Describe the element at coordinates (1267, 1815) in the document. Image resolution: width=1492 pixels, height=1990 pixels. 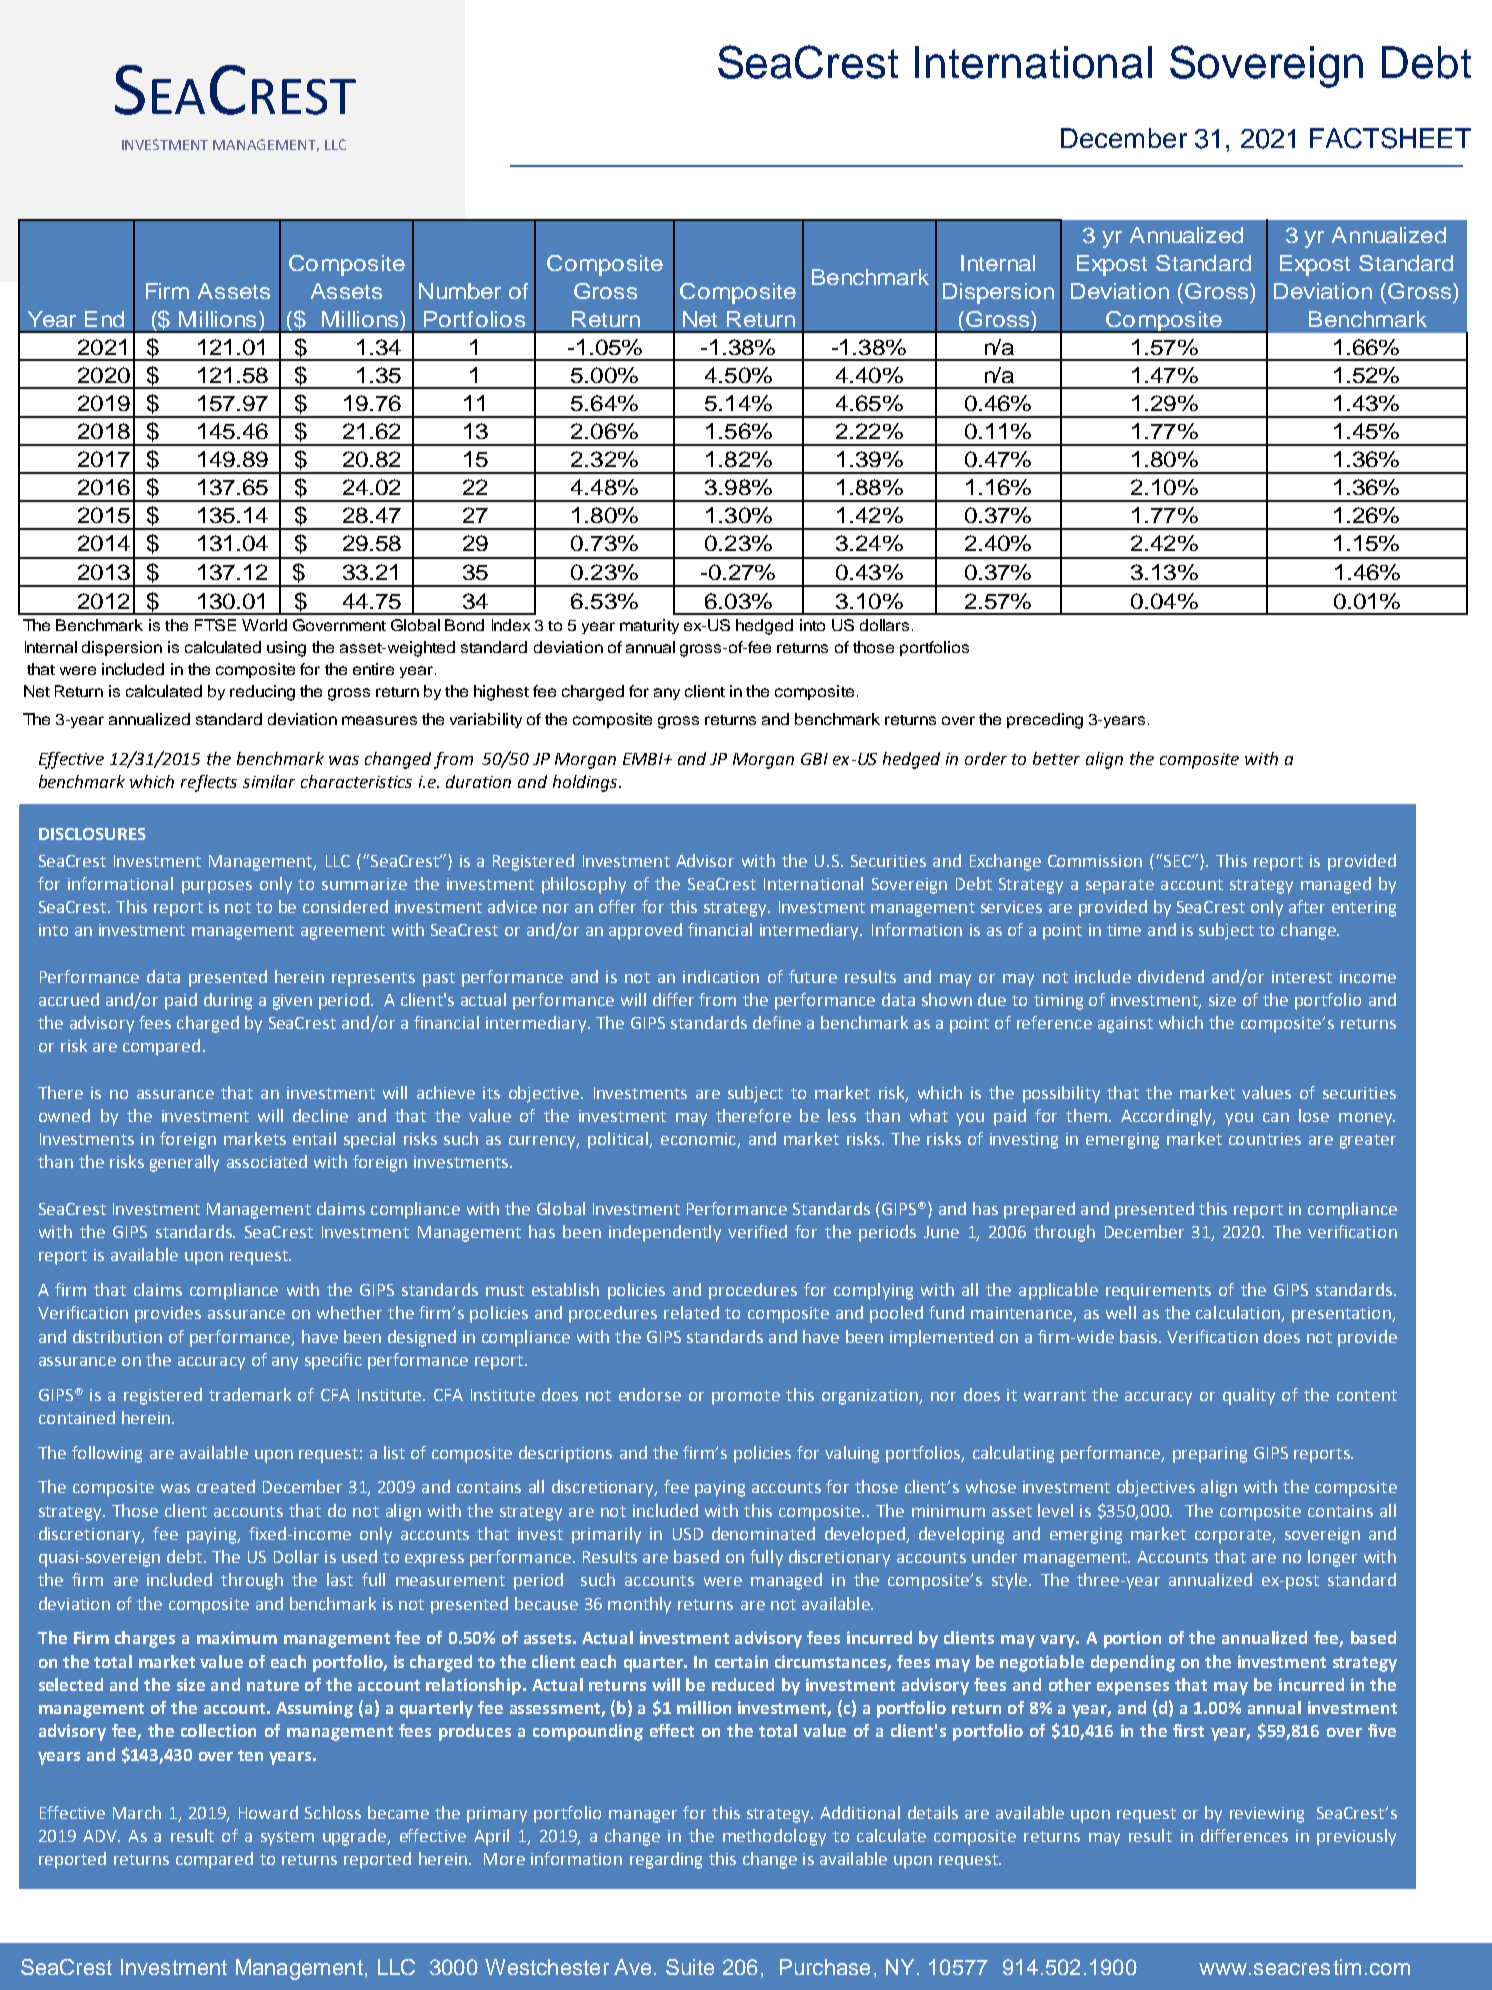
I see `reviewing` at that location.
